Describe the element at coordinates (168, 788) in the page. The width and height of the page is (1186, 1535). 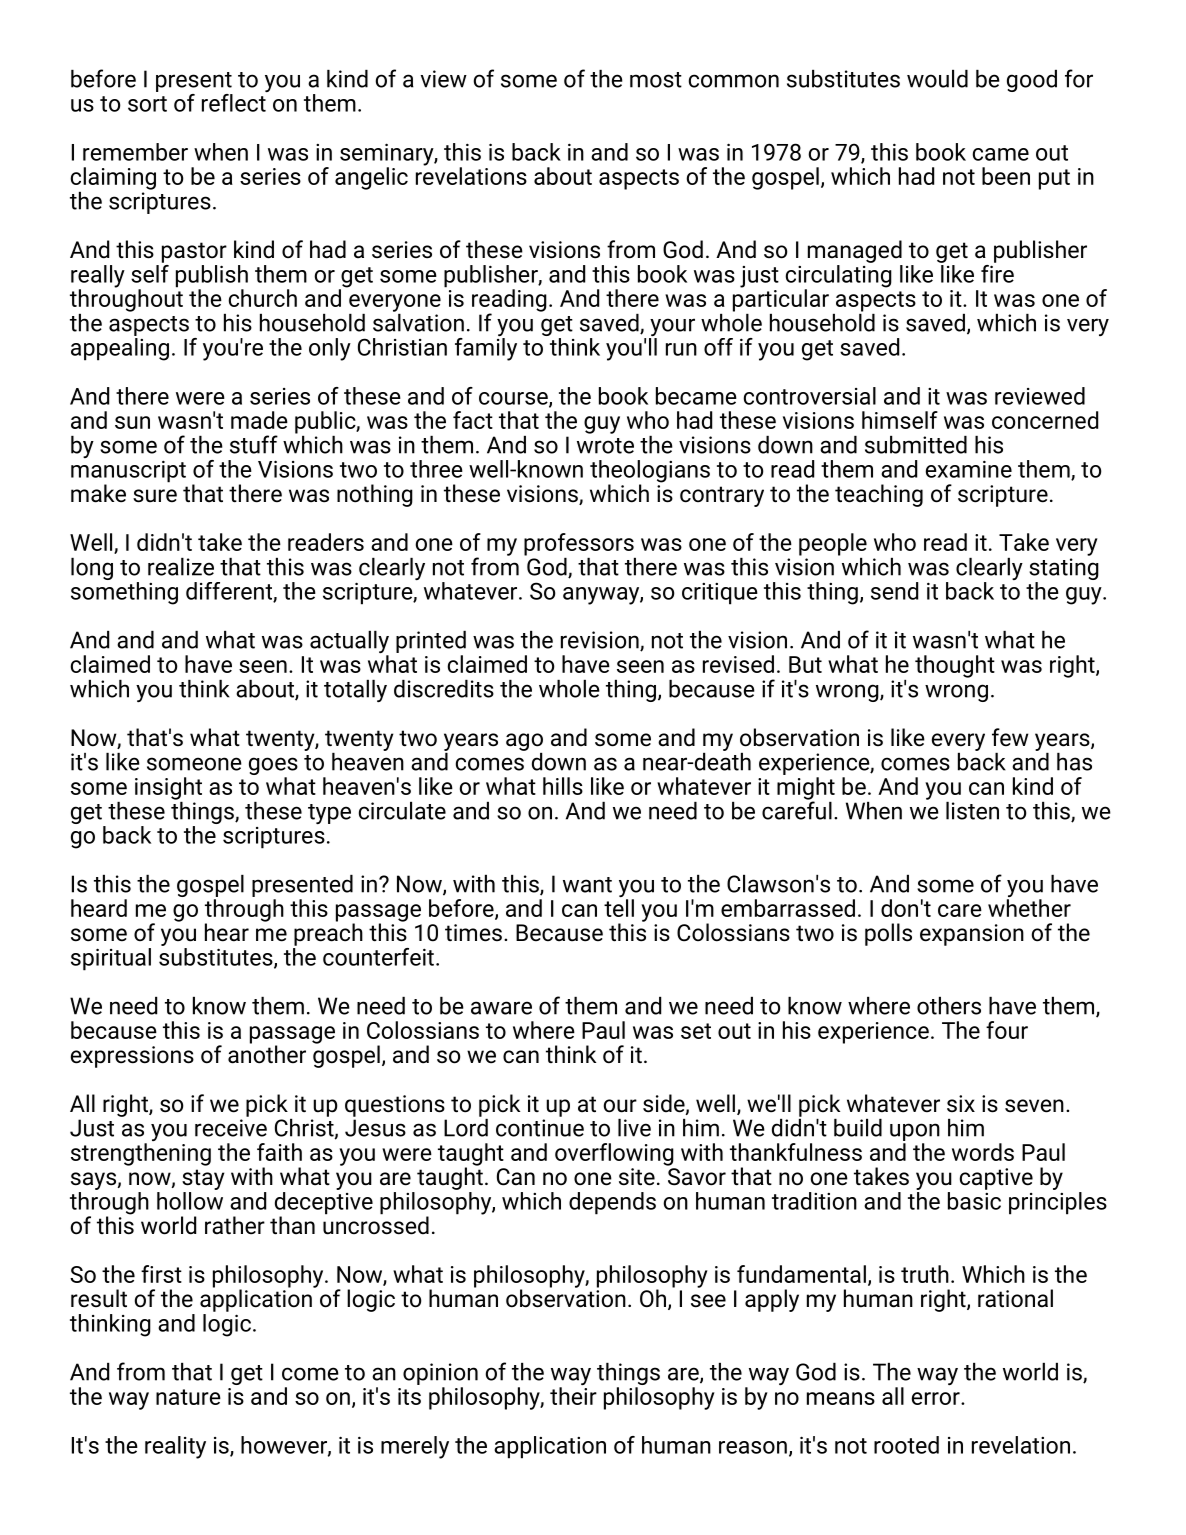
I see `insight` at that location.
